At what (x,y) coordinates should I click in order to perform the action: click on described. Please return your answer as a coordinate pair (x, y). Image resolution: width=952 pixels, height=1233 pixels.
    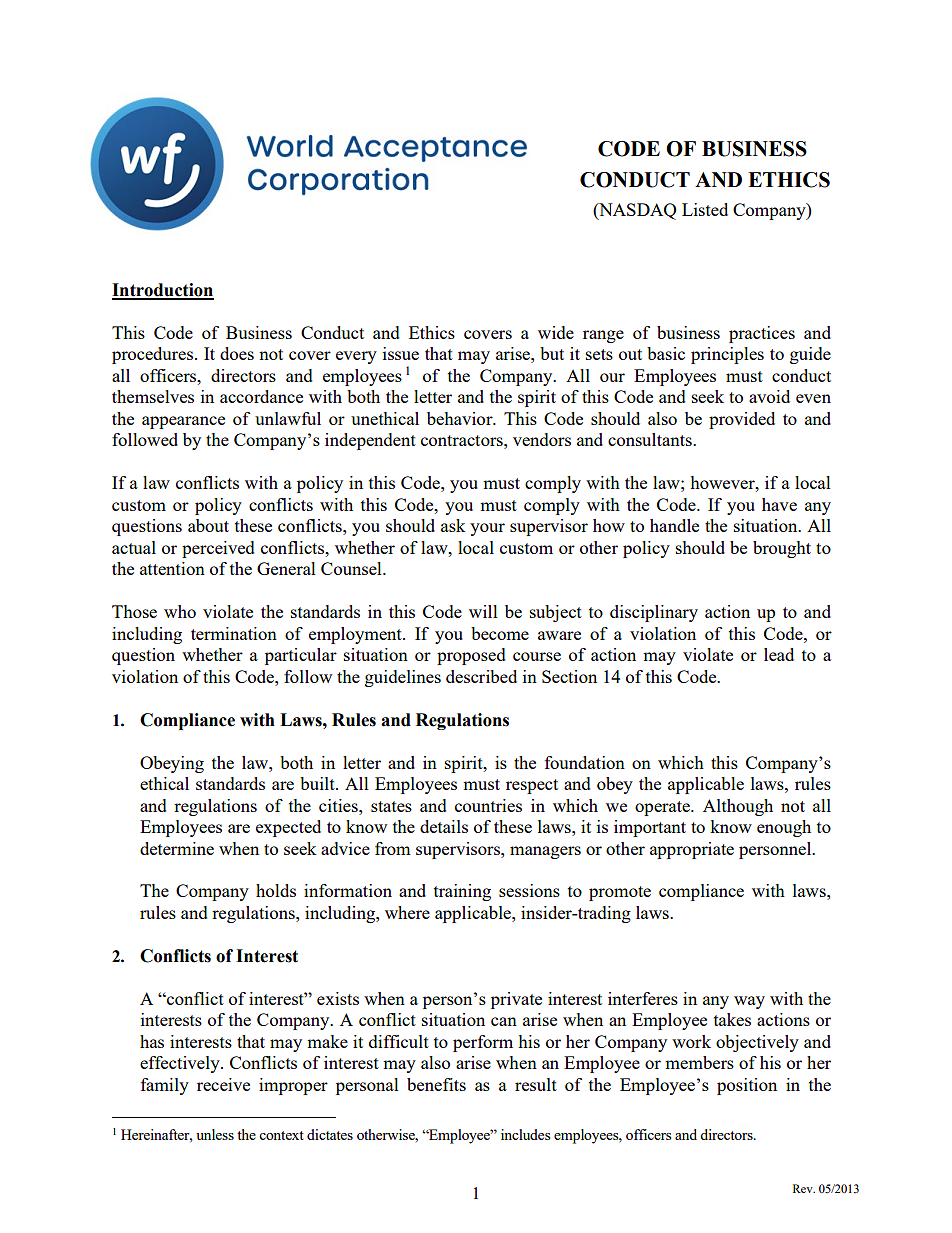
    Looking at the image, I should click on (481, 676).
